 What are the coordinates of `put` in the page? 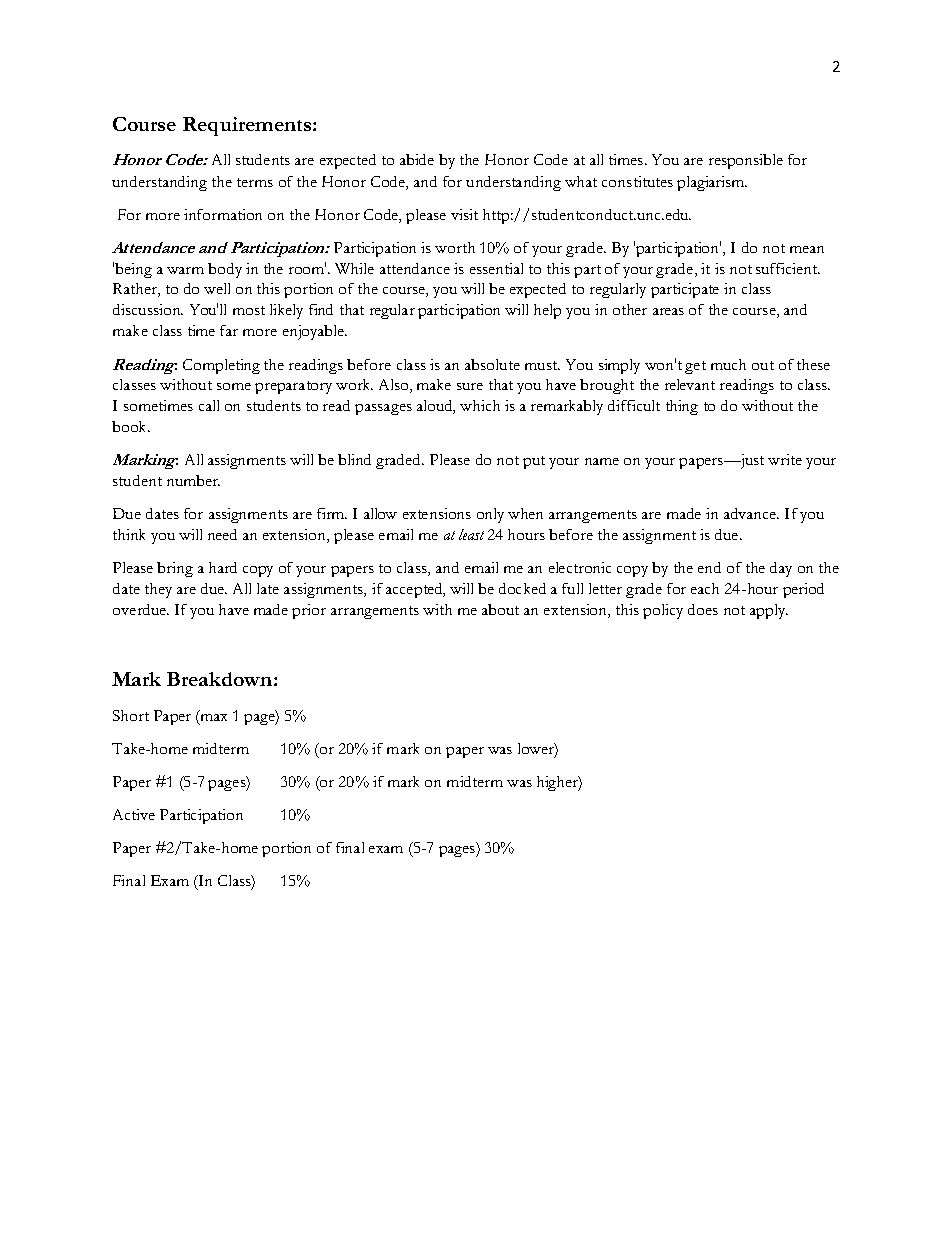 It's located at (534, 462).
